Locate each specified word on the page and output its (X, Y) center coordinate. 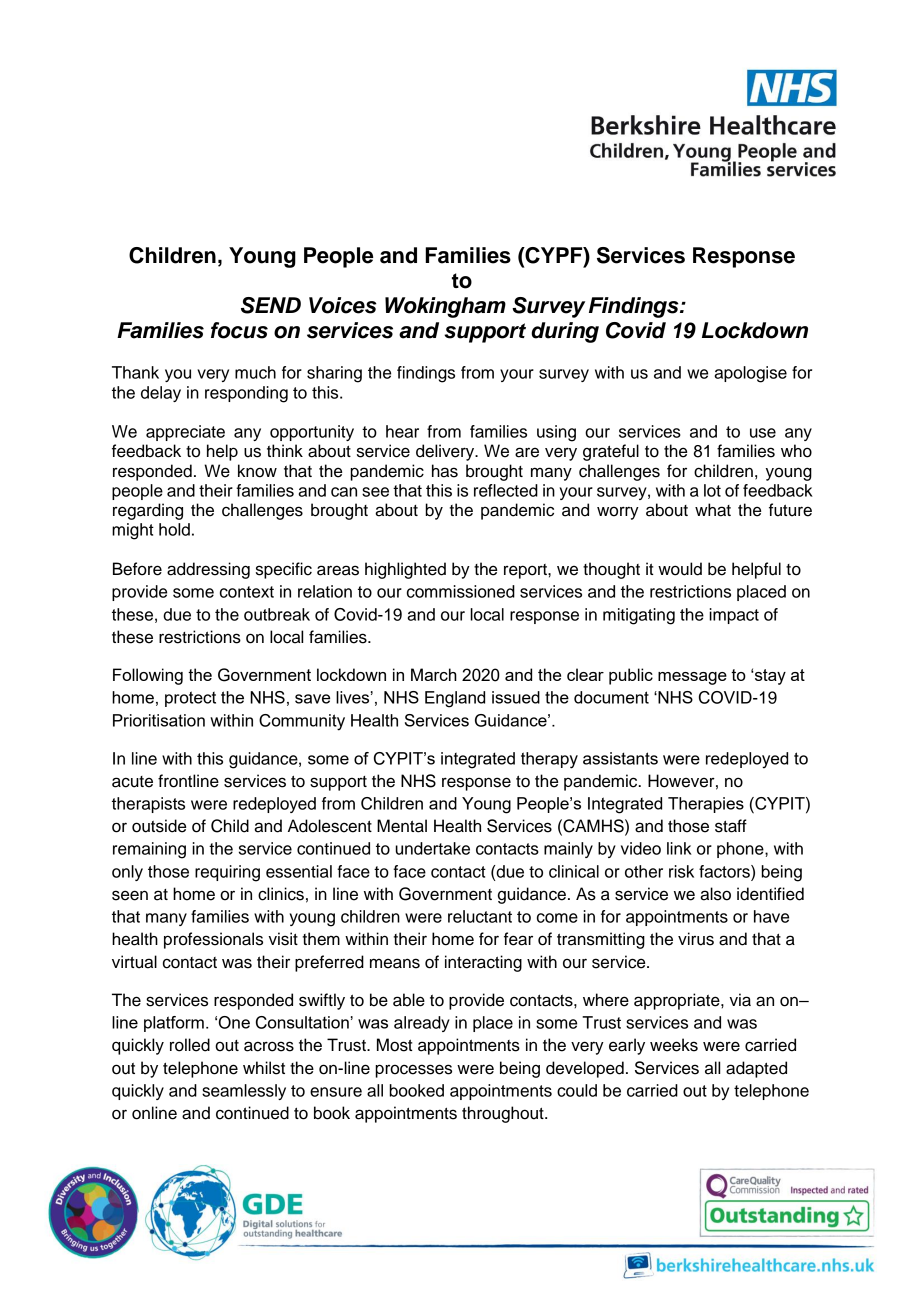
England (455, 699)
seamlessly (244, 1092)
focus (239, 330)
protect (190, 699)
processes (413, 1071)
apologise (750, 374)
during (565, 332)
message (692, 678)
